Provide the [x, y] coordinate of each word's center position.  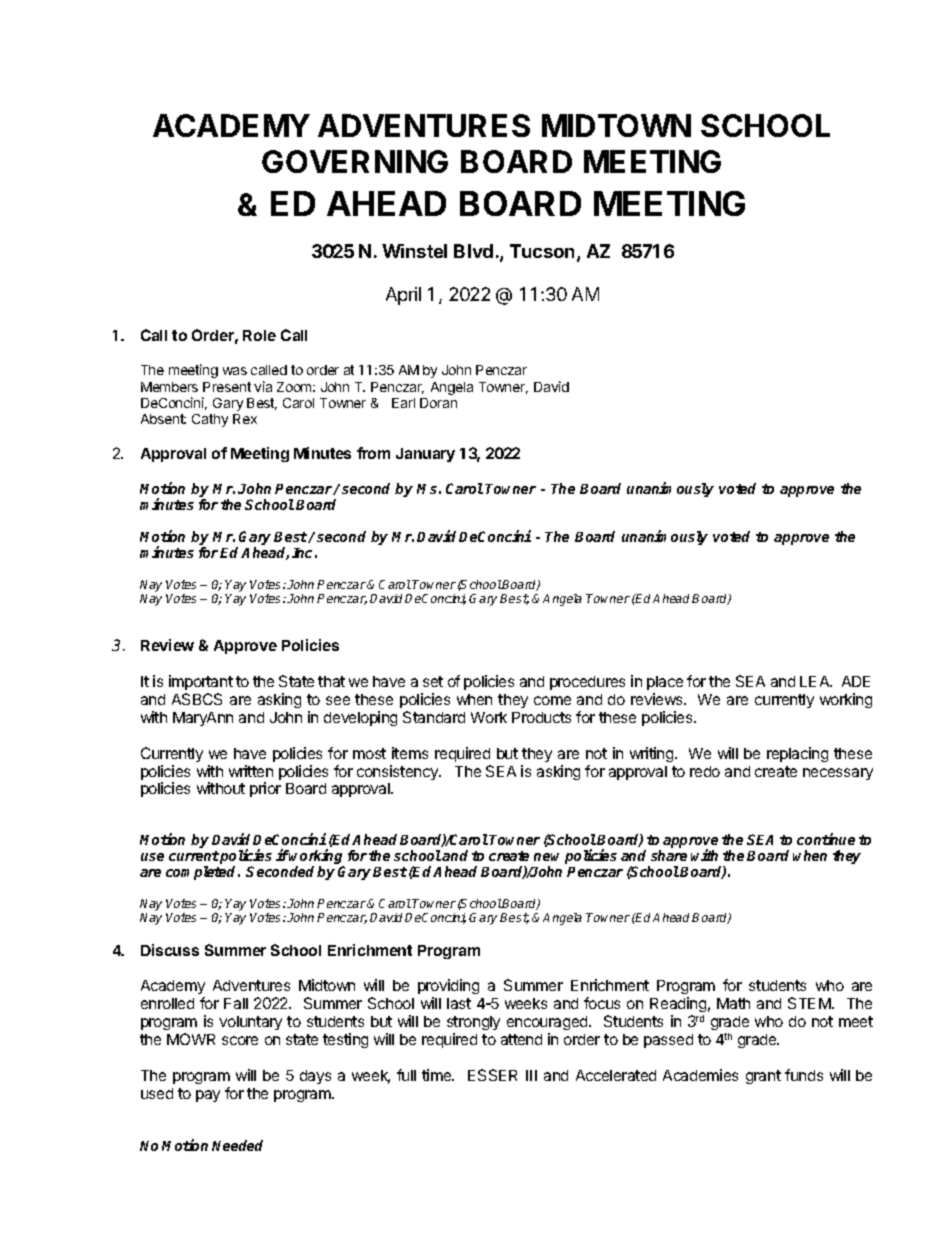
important [201, 682]
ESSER [492, 1075]
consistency [398, 772]
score [240, 1040]
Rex [245, 419]
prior [265, 789]
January [425, 455]
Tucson [542, 251]
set [433, 681]
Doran [438, 403]
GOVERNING [355, 161]
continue [826, 839]
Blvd [473, 251]
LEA [816, 681]
